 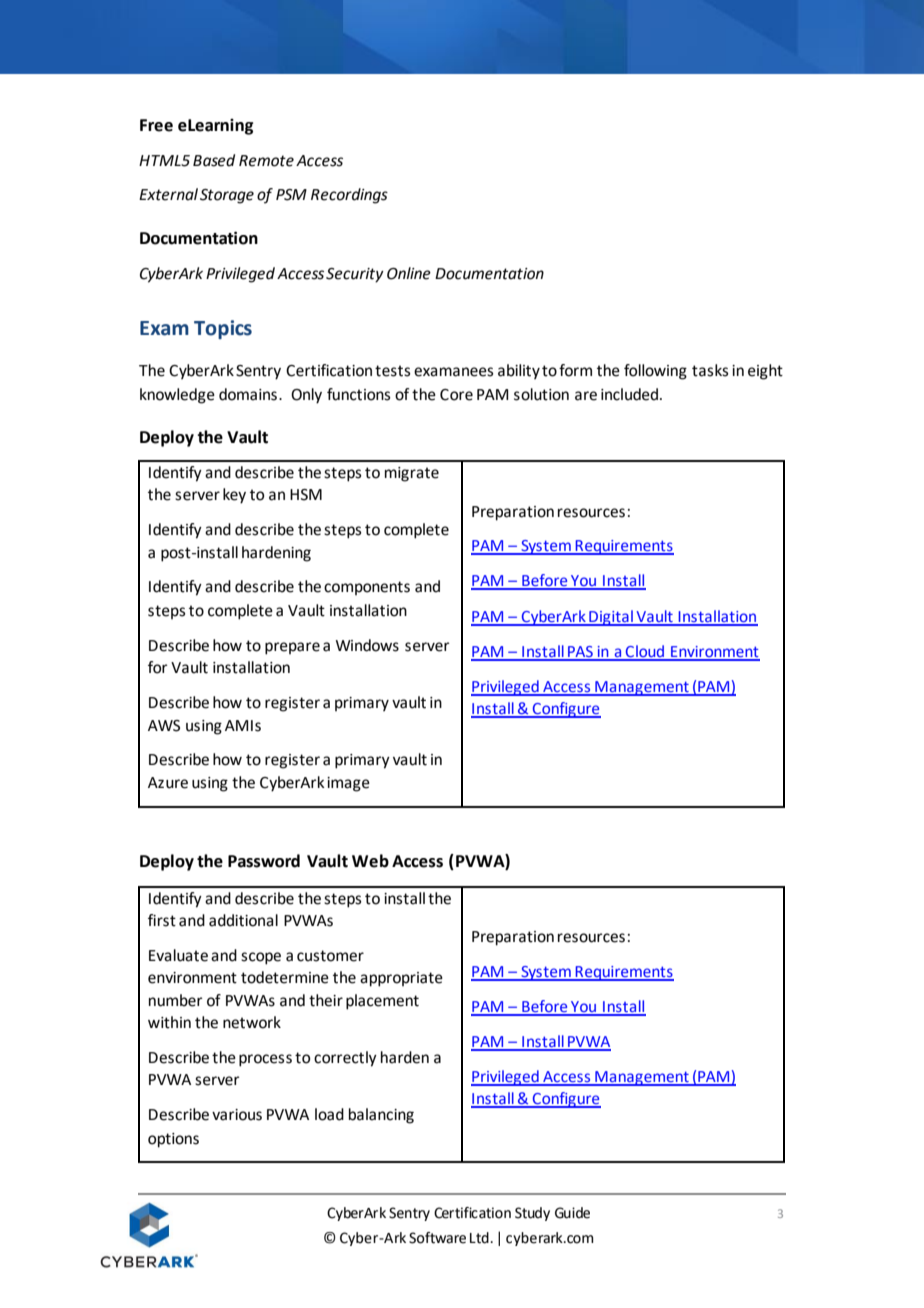 What do you see at coordinates (292, 648) in the document?
I see `prepare` at bounding box center [292, 648].
